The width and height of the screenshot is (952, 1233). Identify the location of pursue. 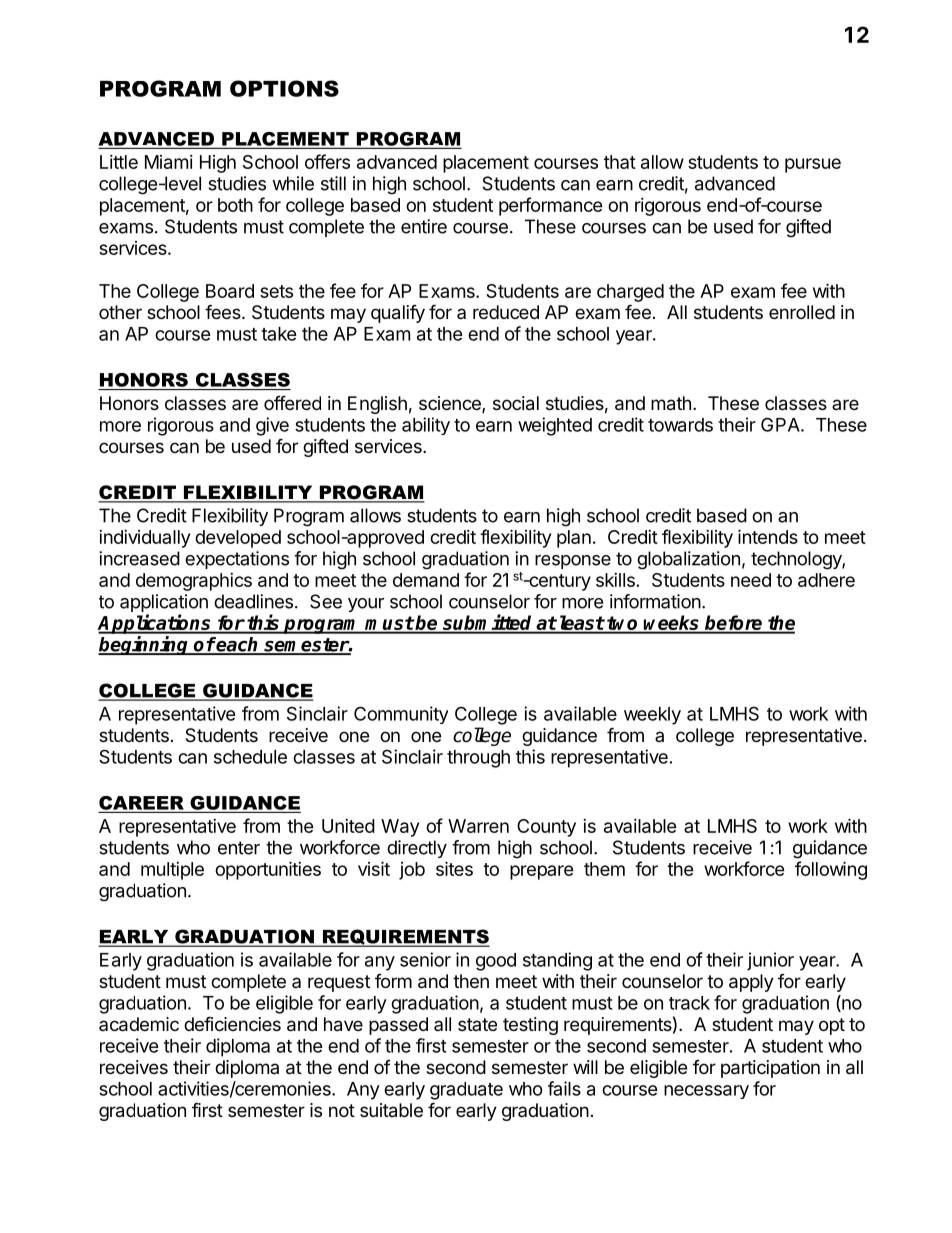
(813, 165).
